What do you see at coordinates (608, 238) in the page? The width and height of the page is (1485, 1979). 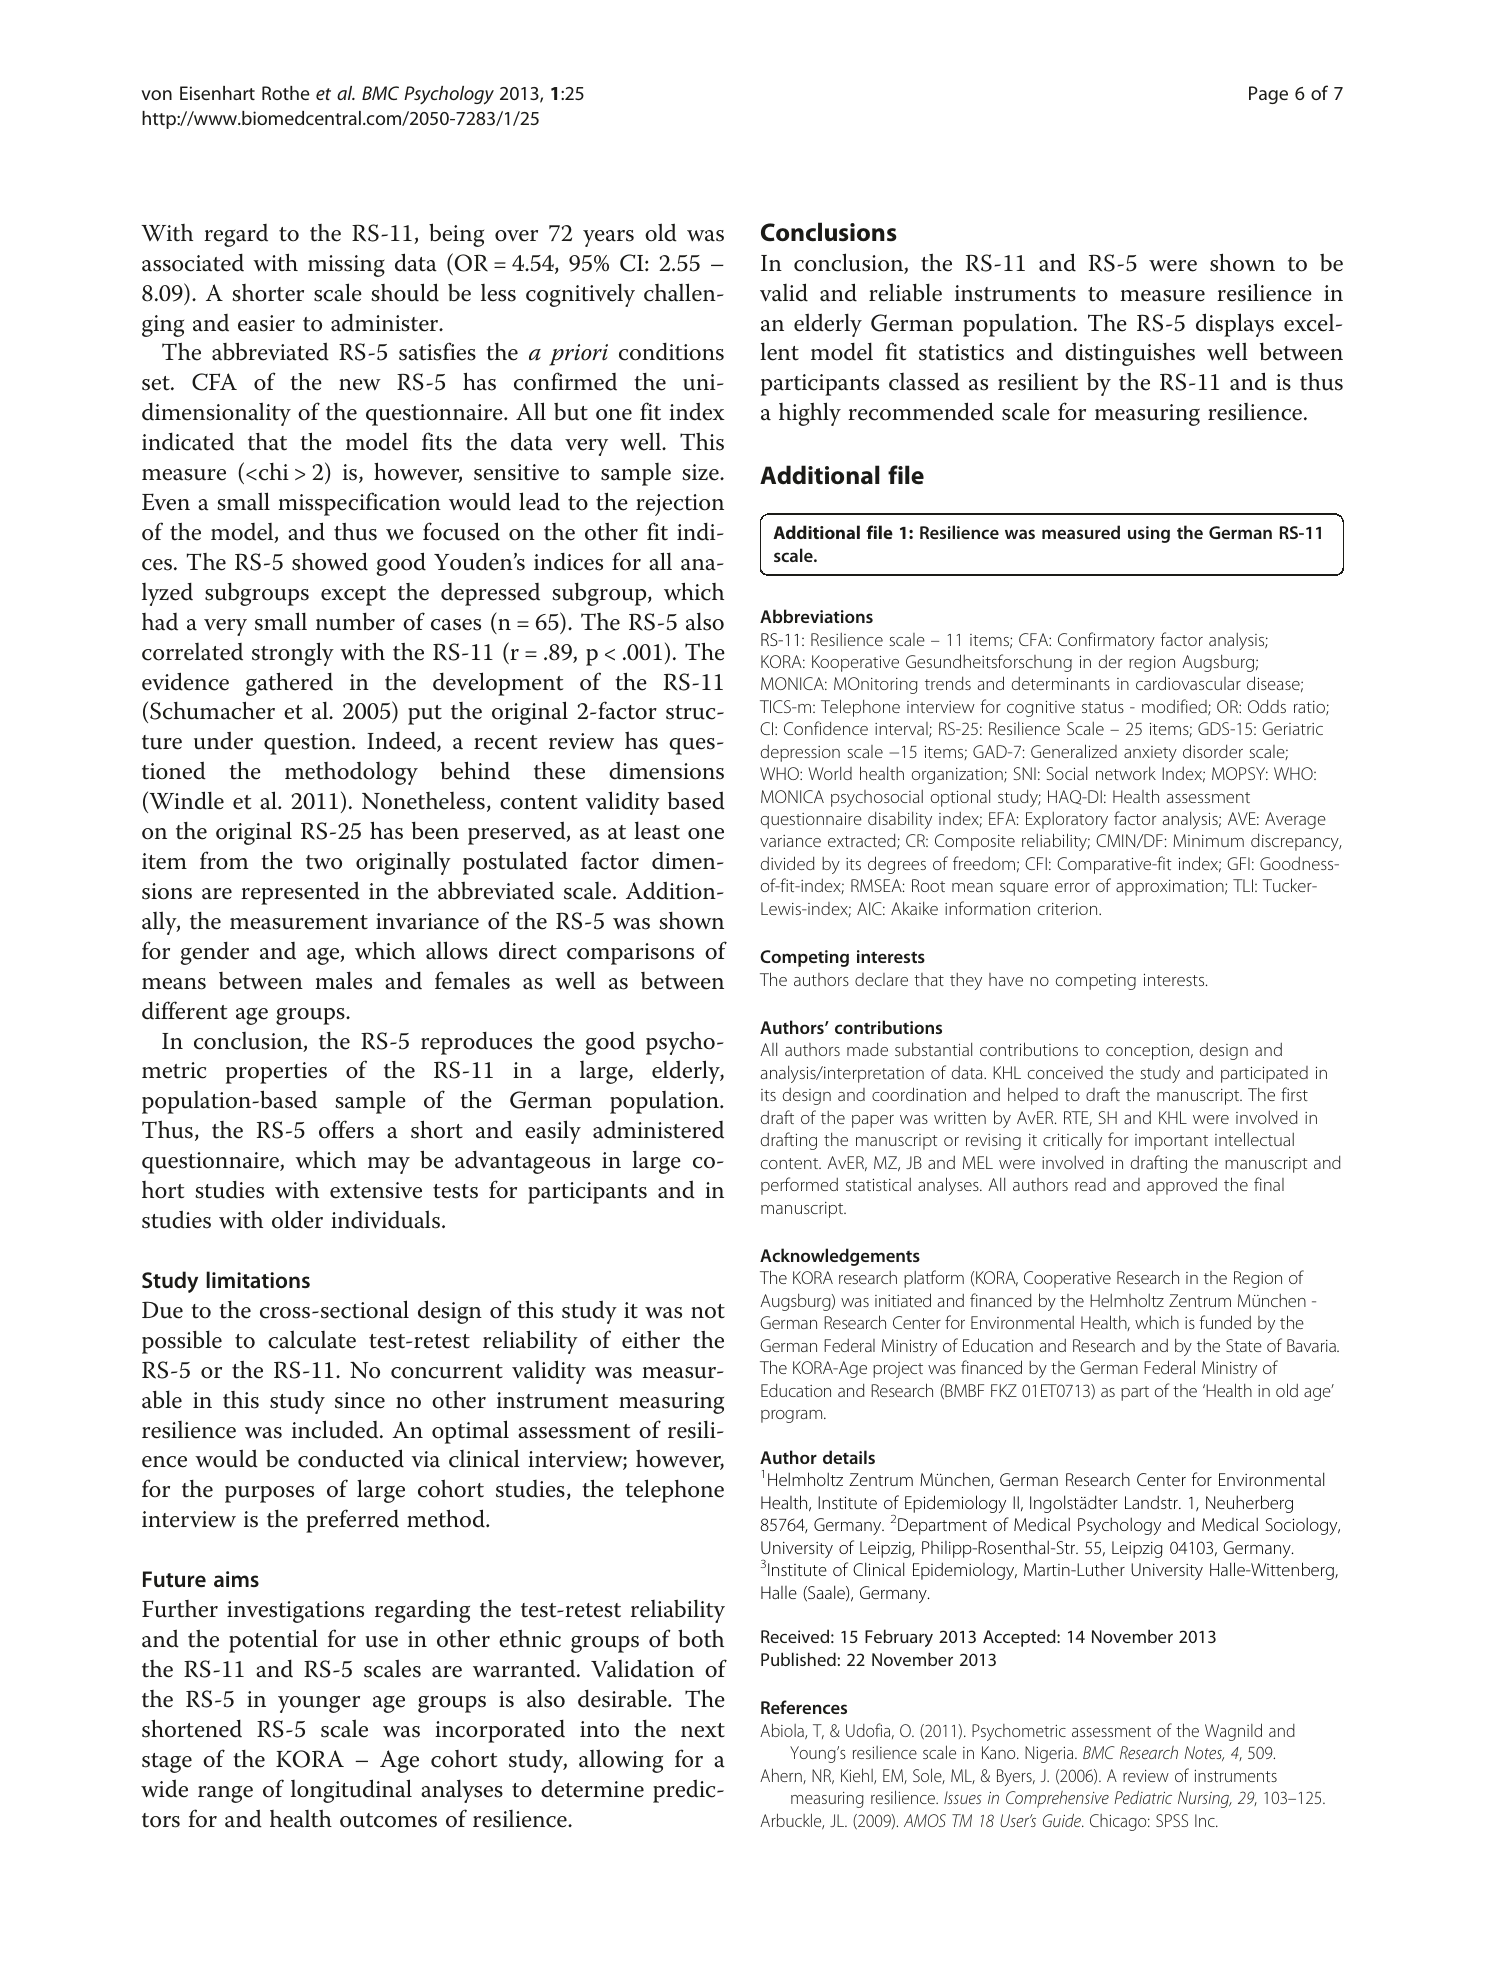 I see `years` at bounding box center [608, 238].
